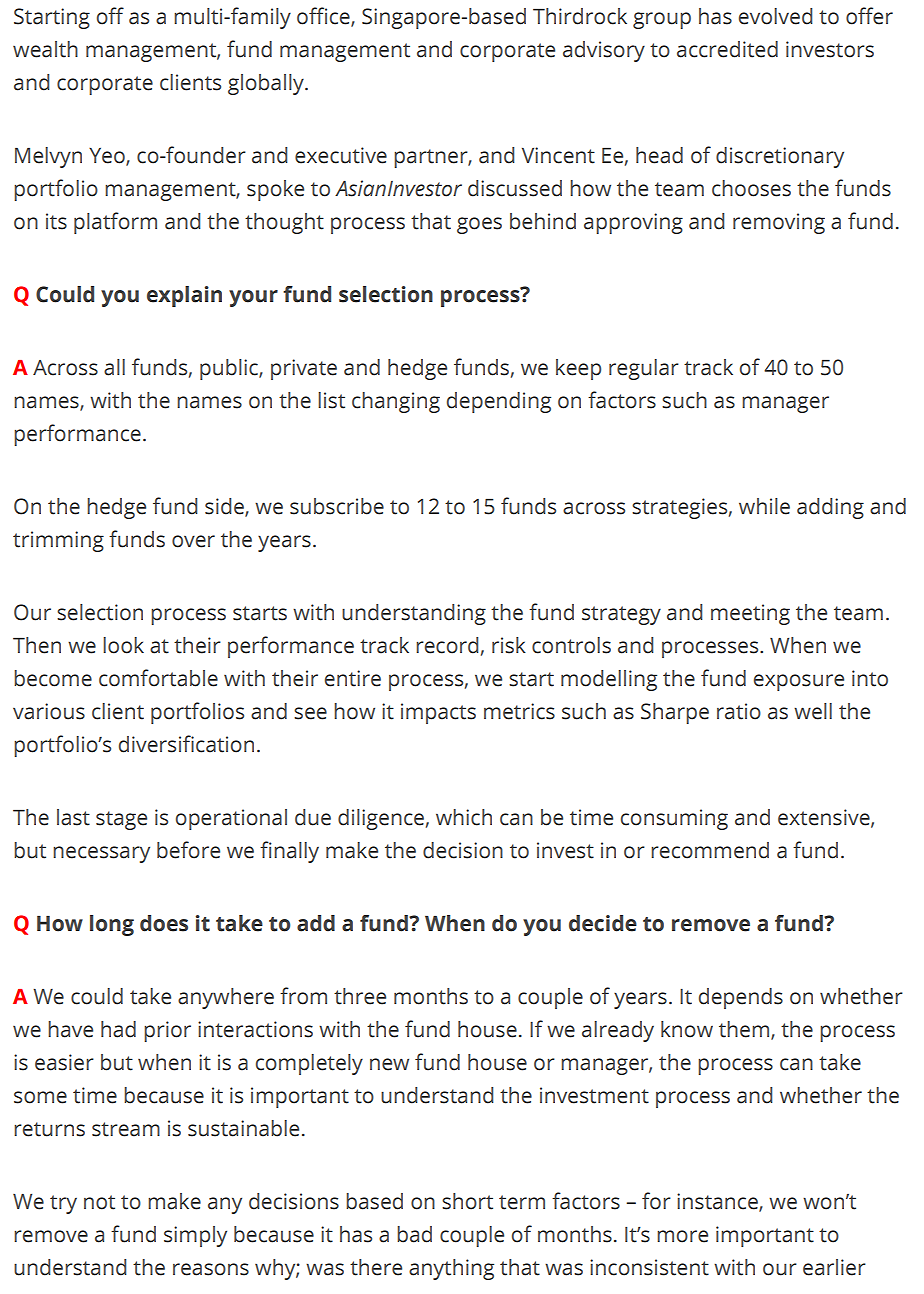  I want to click on accredited, so click(727, 49).
